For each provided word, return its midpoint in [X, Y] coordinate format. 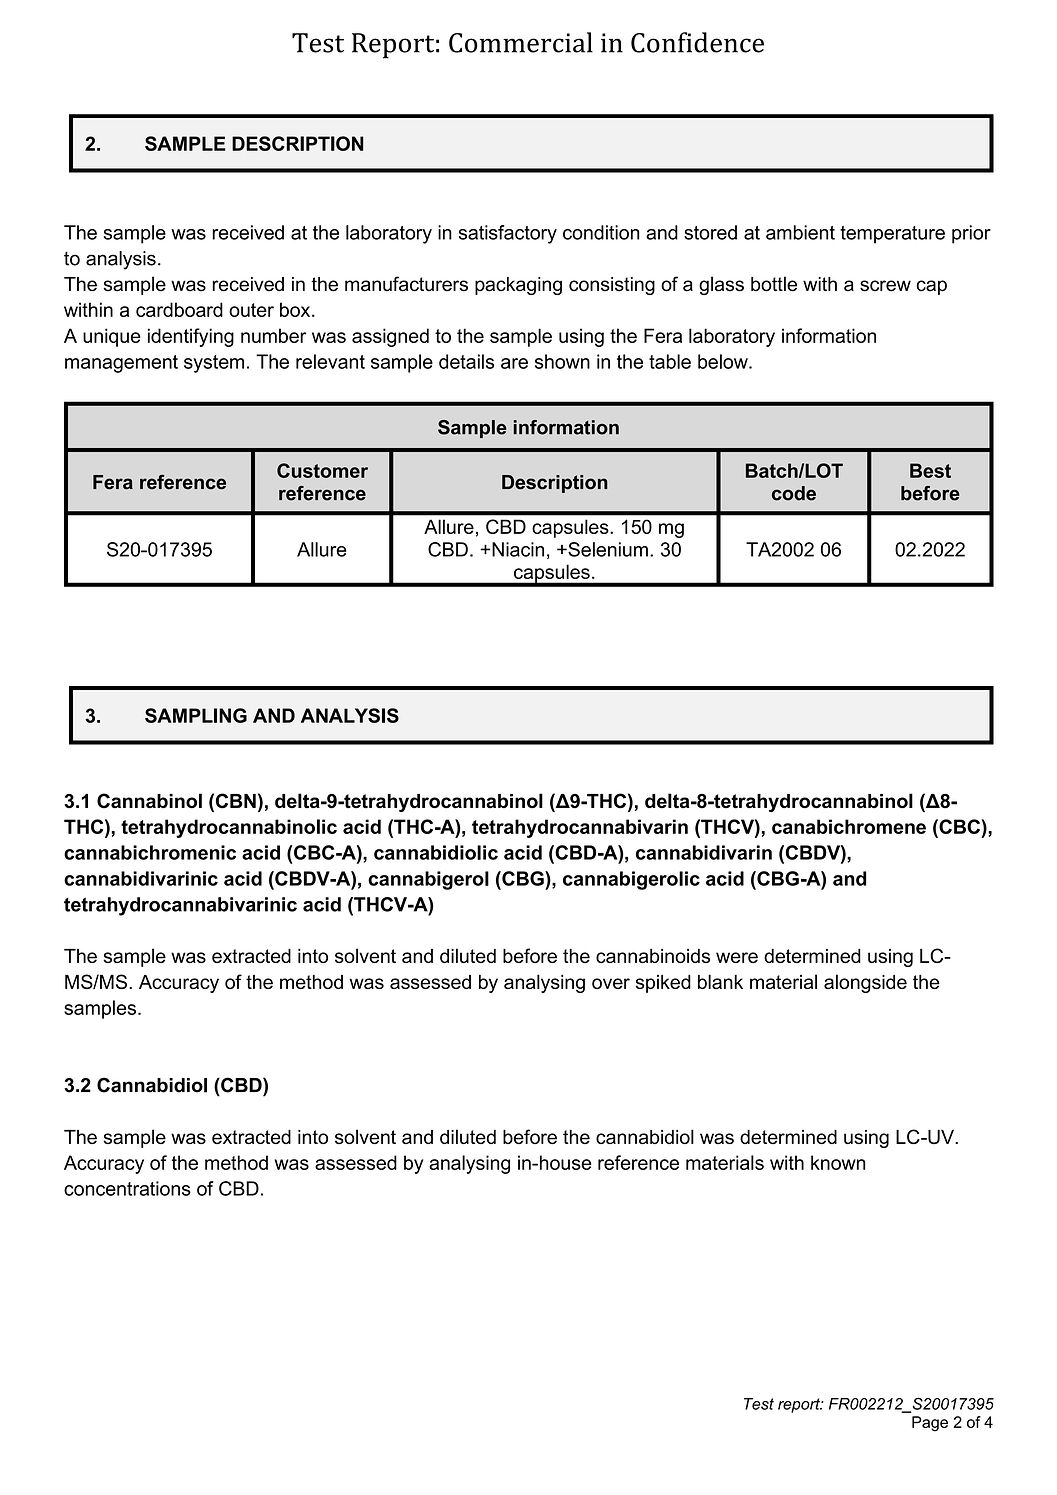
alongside [865, 983]
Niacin [518, 549]
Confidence [697, 42]
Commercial [521, 42]
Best [930, 470]
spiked [663, 984]
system [214, 364]
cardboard [179, 309]
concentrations [127, 1188]
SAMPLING [196, 715]
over [611, 983]
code [794, 493]
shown [562, 361]
